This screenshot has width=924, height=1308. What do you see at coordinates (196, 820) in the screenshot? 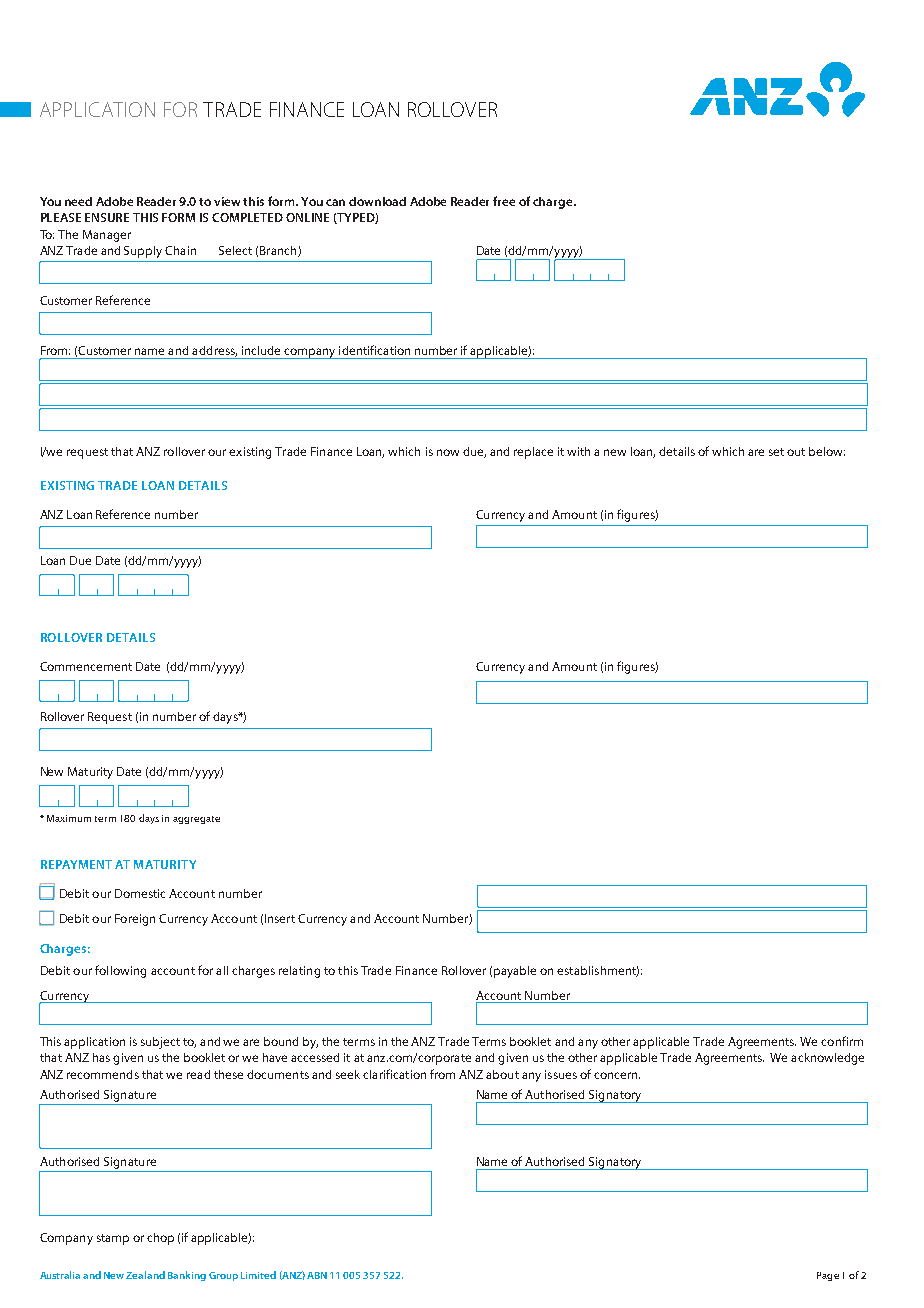
I see `aggregate` at bounding box center [196, 820].
